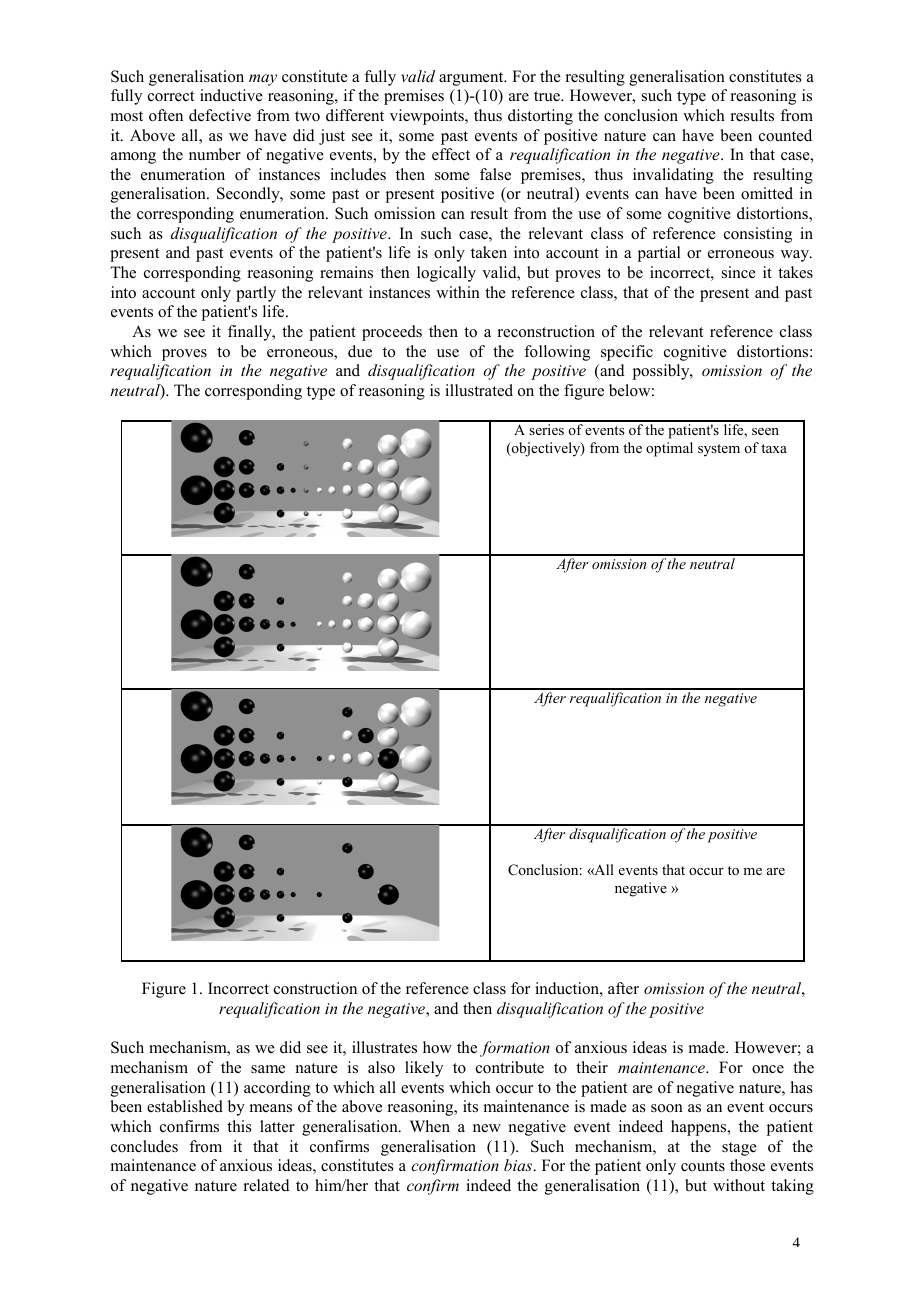  What do you see at coordinates (220, 115) in the screenshot?
I see `defective` at bounding box center [220, 115].
